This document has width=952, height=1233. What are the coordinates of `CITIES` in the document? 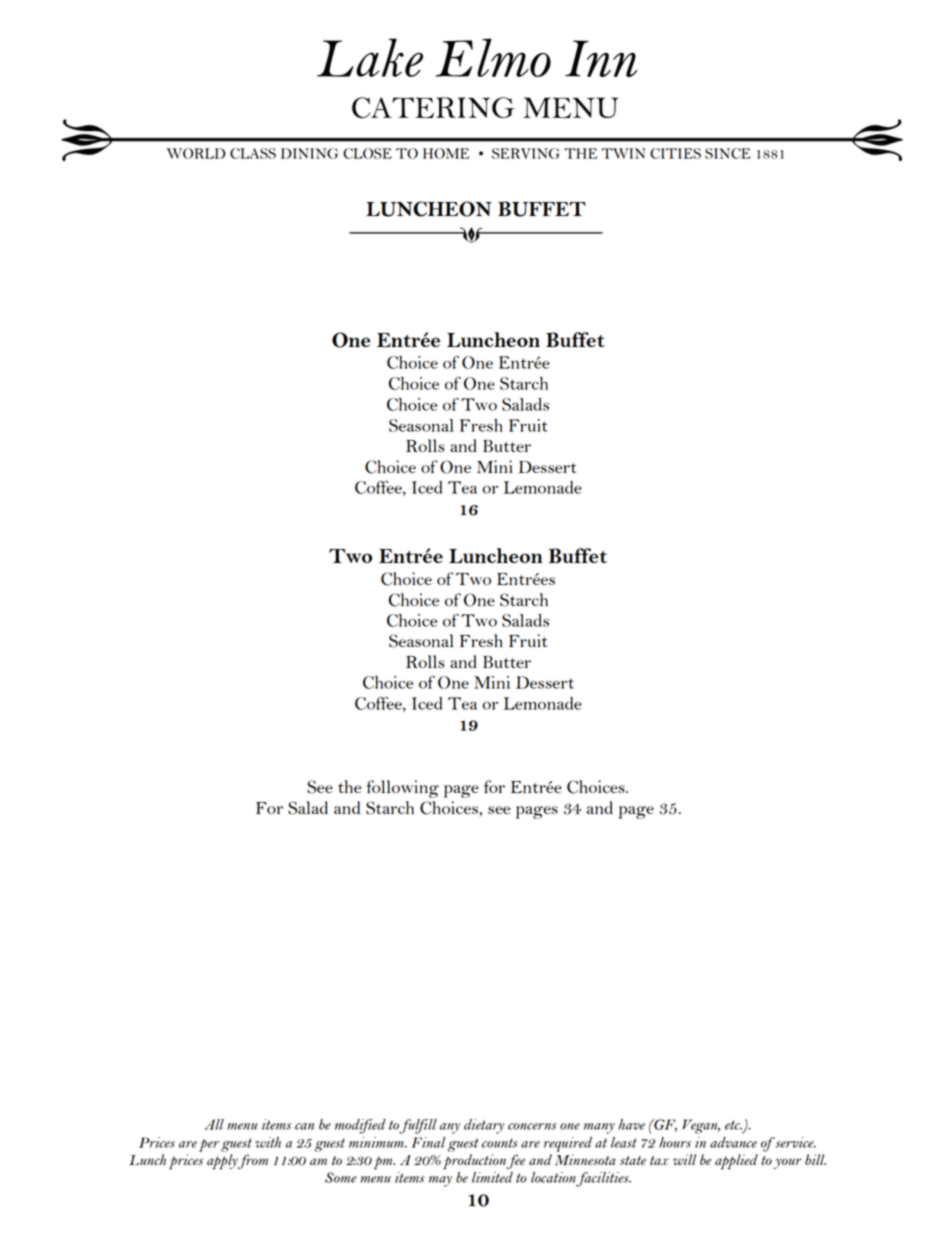 It's located at (675, 153).
